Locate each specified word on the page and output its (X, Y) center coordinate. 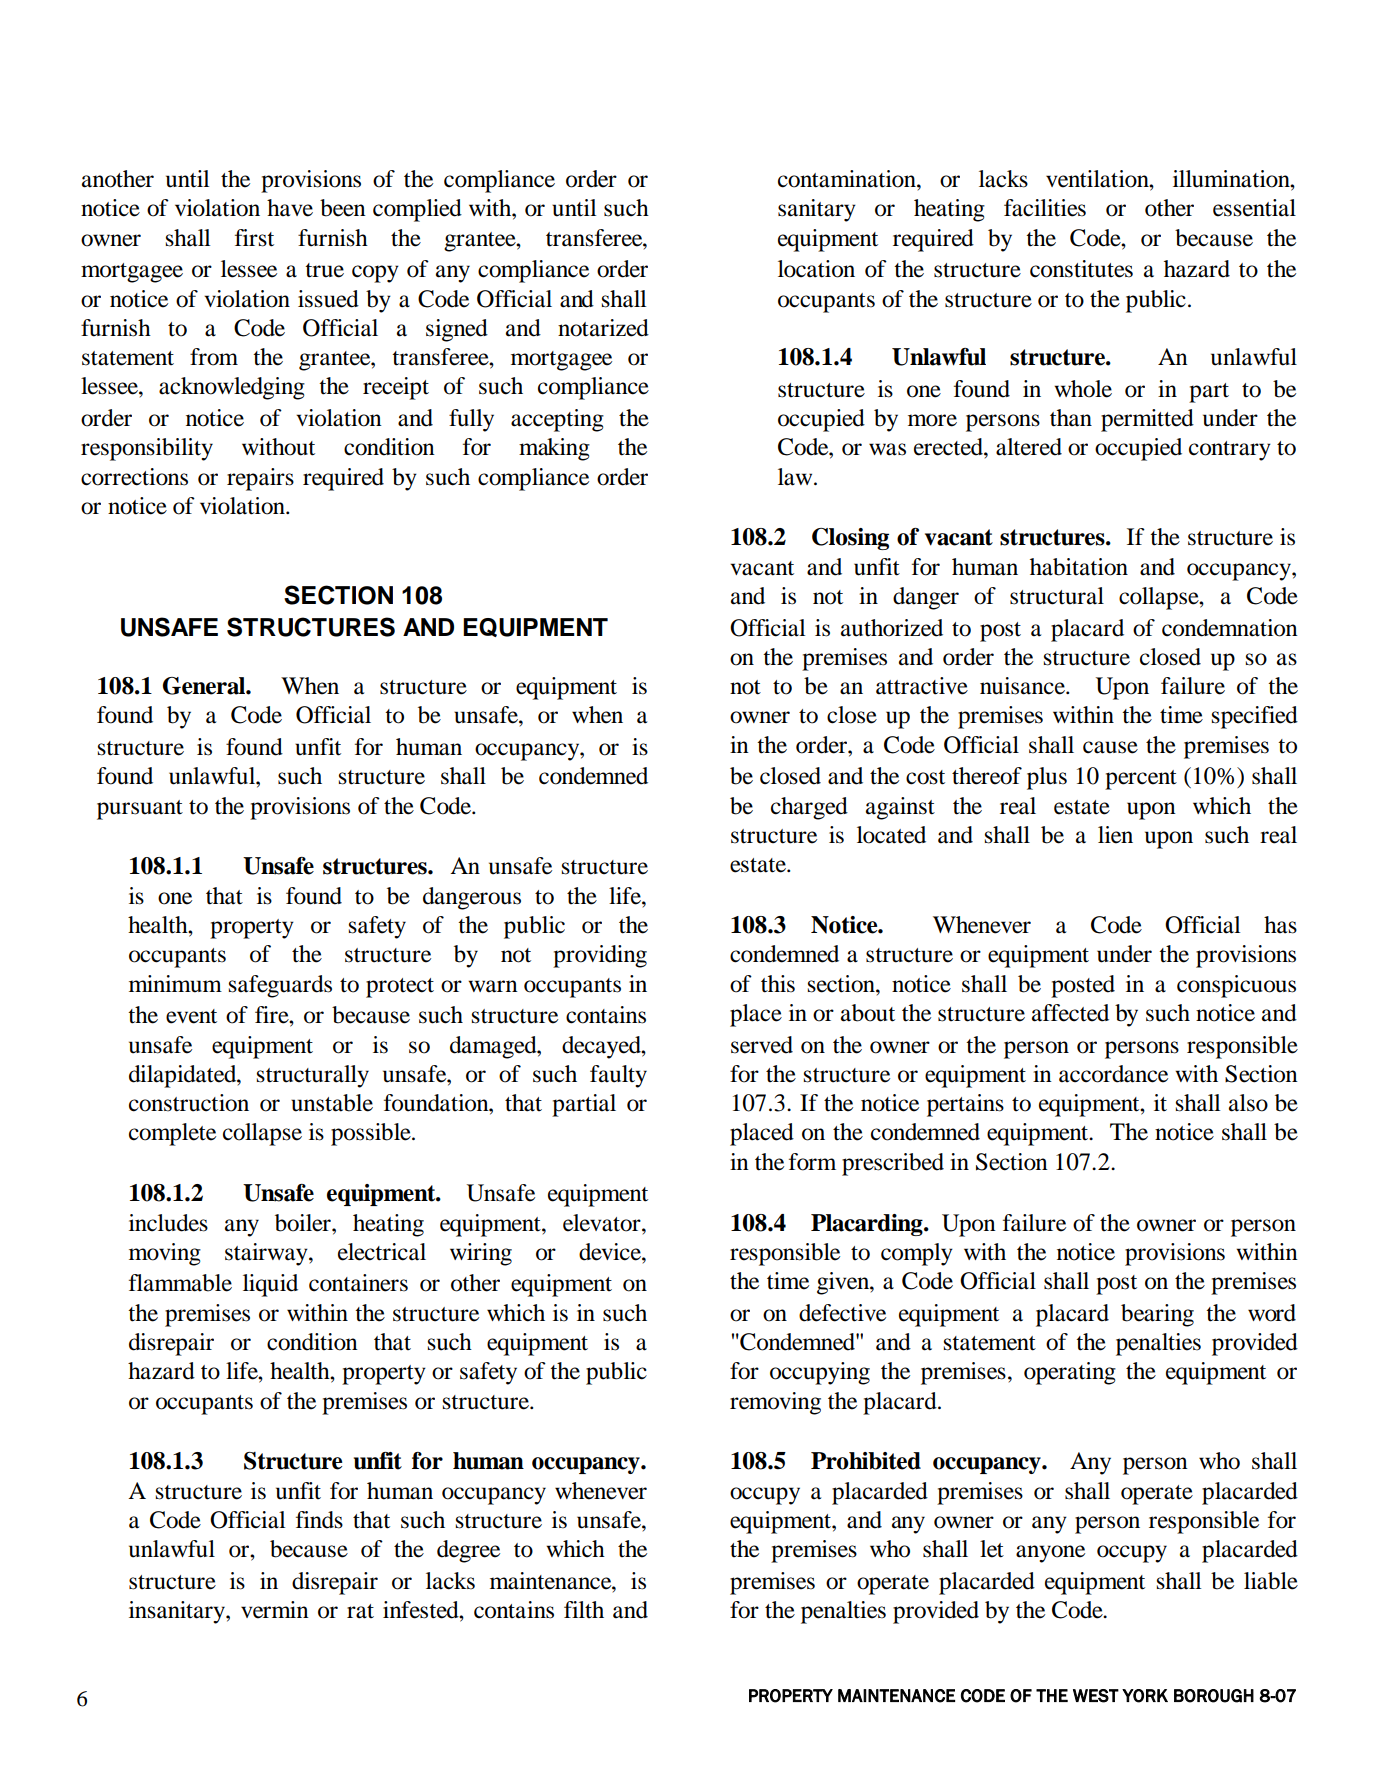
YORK (1145, 1696)
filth (584, 1609)
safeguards (280, 986)
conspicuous (1236, 986)
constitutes (1081, 269)
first (254, 238)
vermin (275, 1610)
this (778, 984)
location (816, 269)
